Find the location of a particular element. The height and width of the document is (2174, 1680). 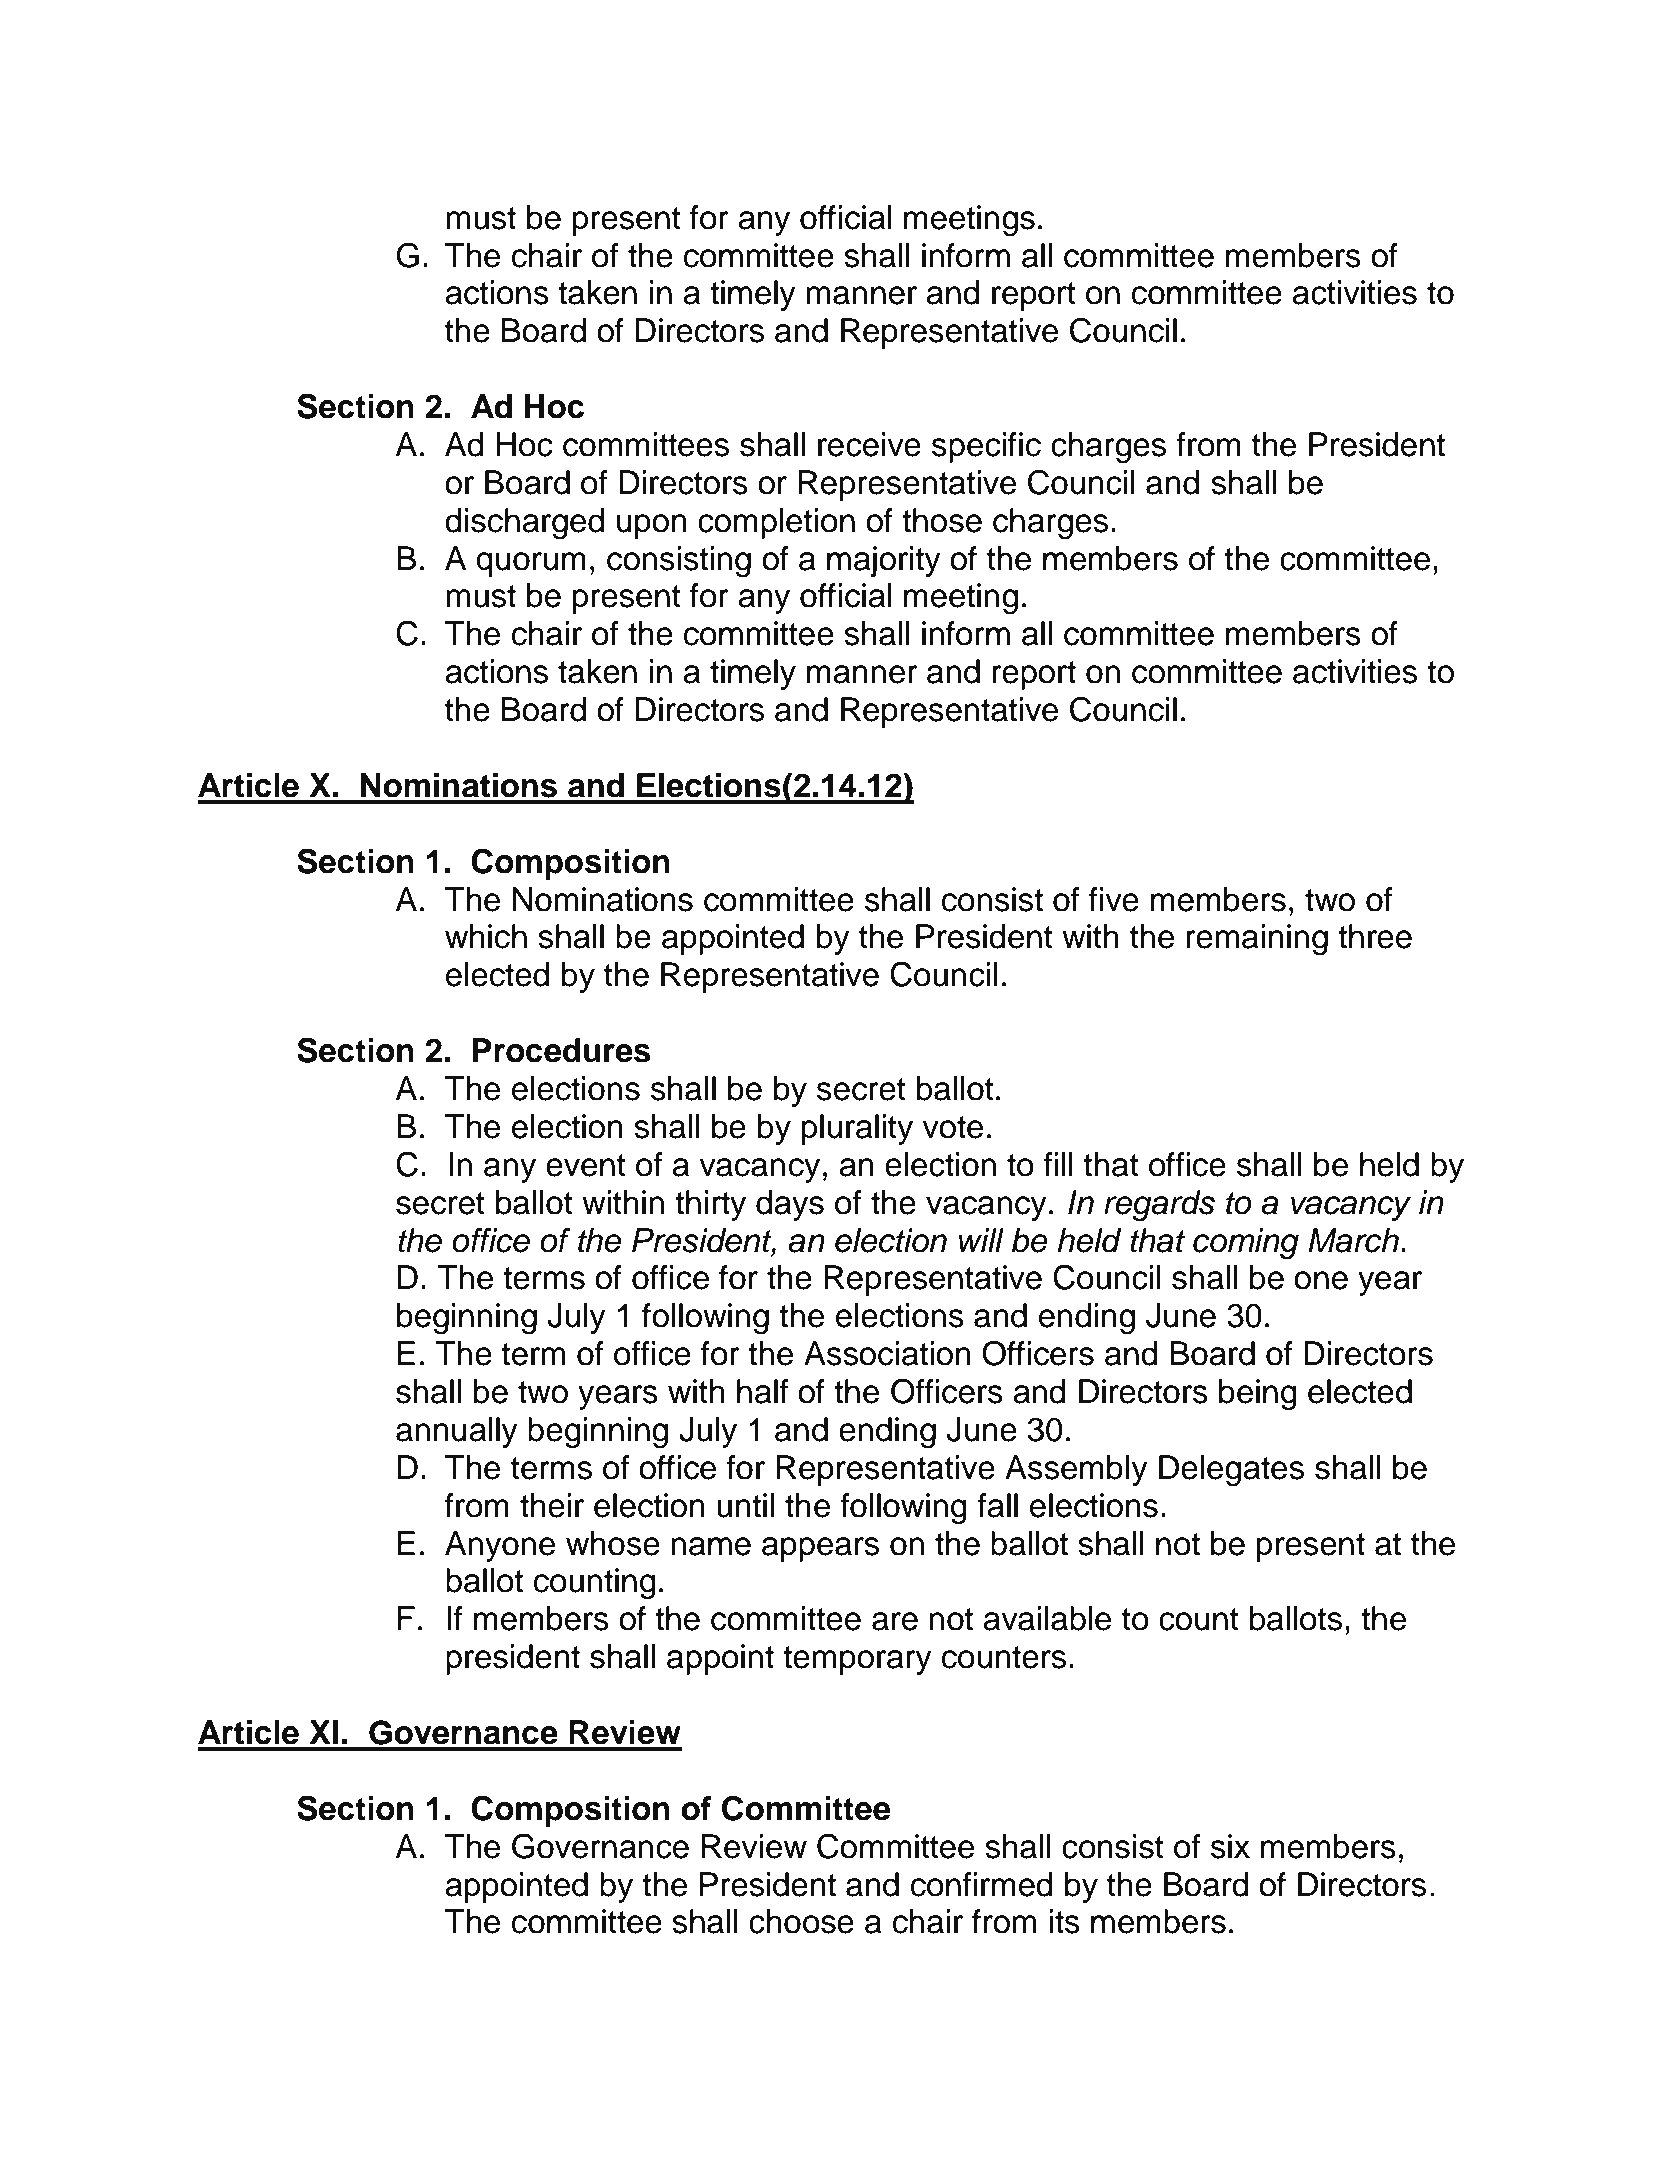

those is located at coordinates (942, 520).
